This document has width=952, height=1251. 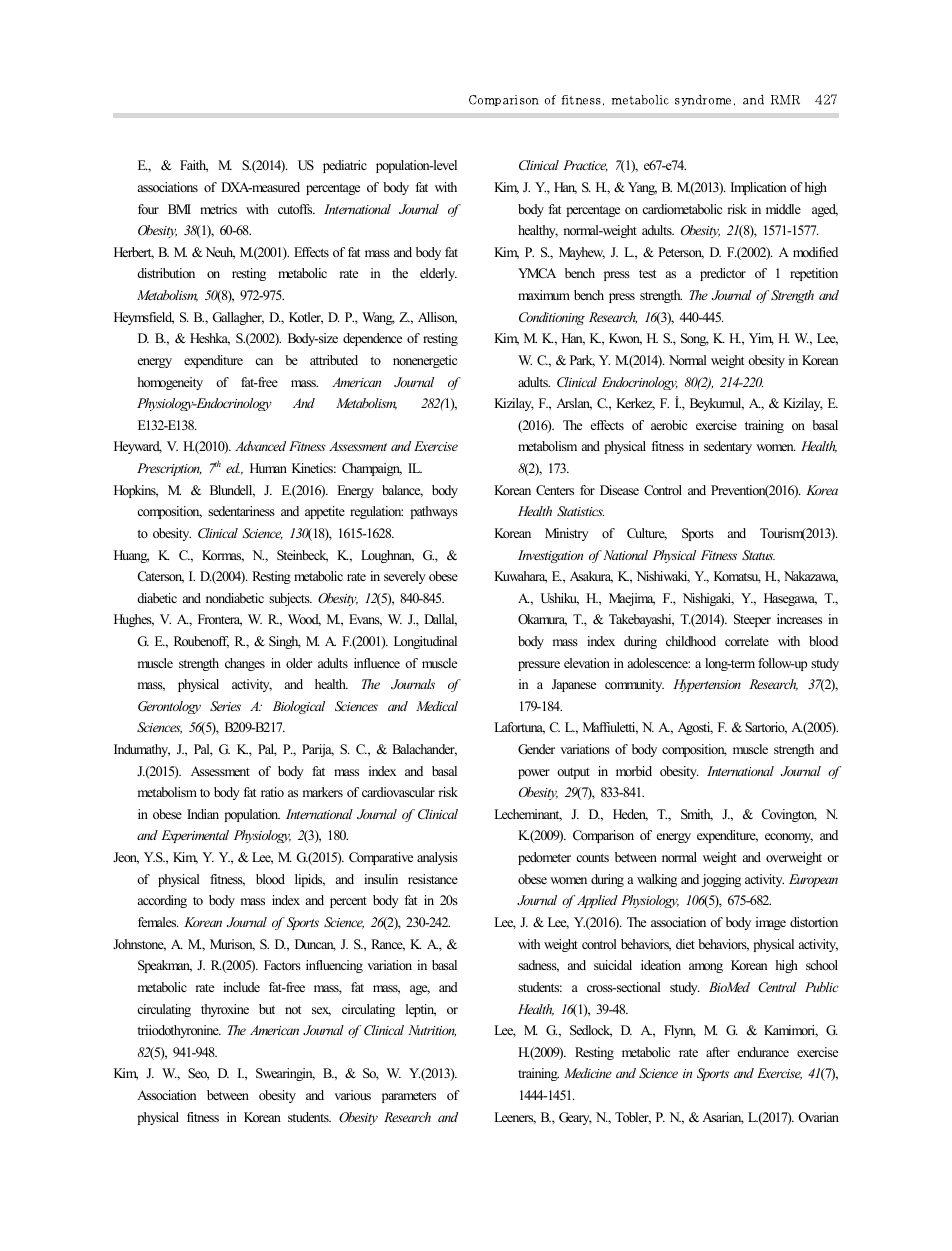 I want to click on elderly, so click(x=438, y=274).
